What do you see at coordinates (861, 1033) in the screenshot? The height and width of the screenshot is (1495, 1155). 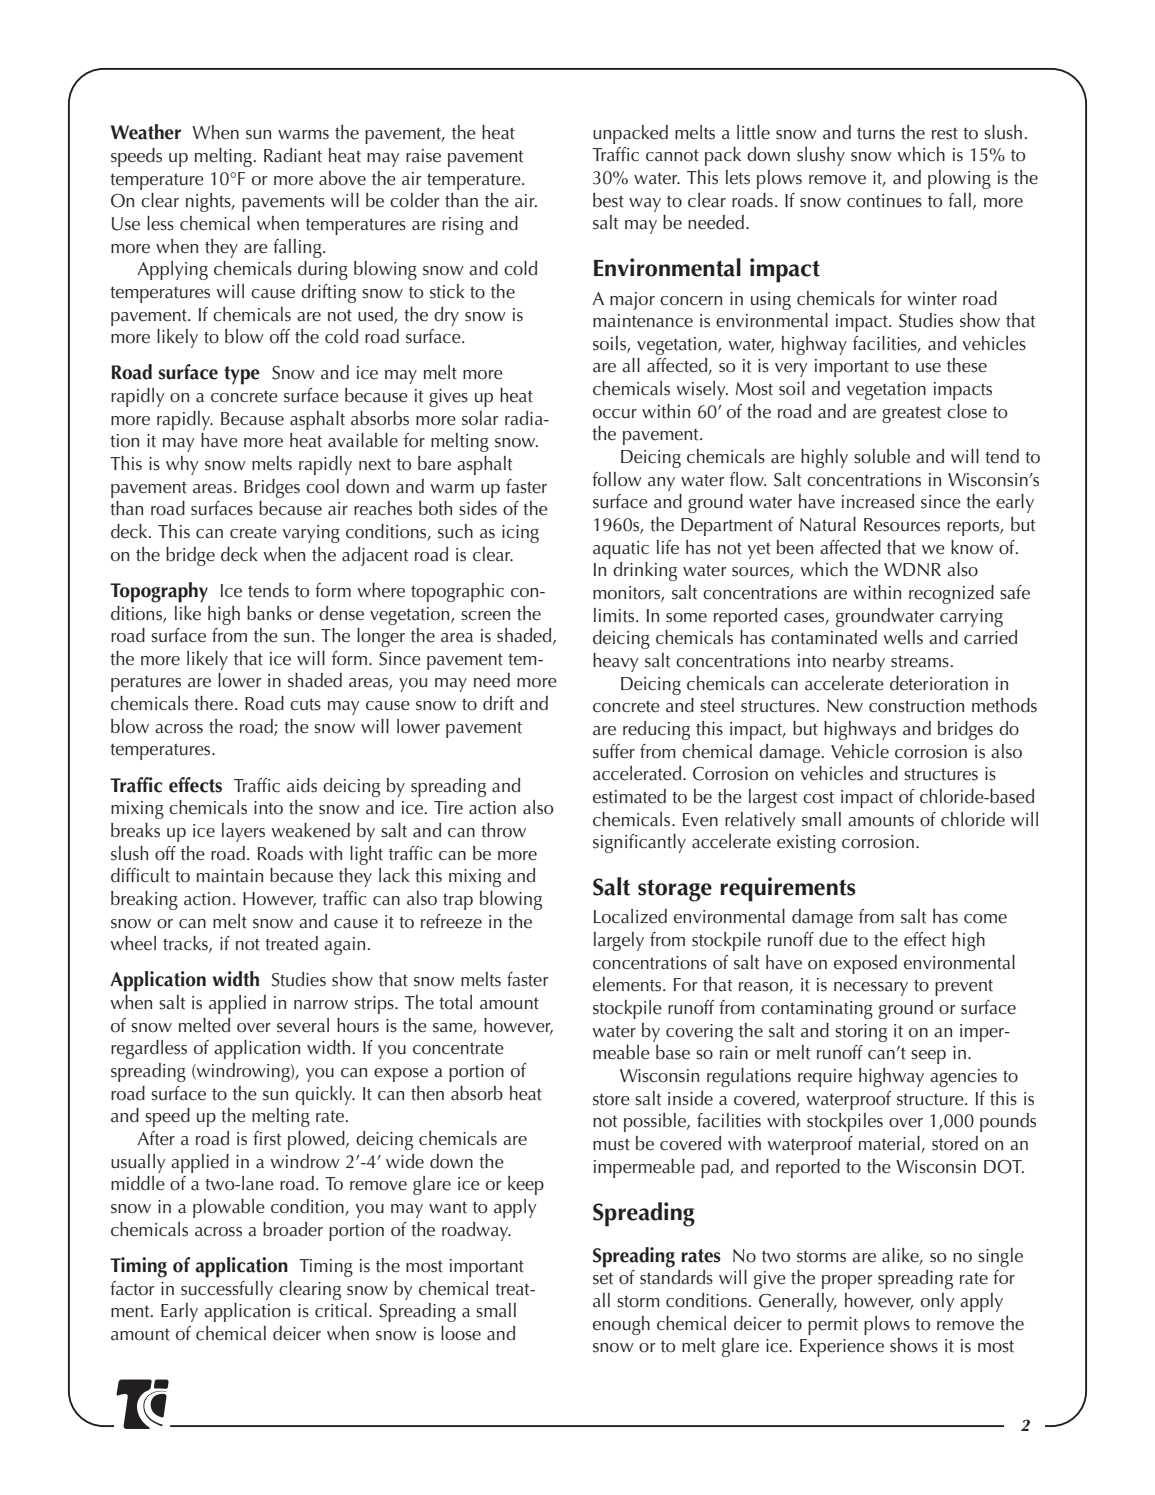 I see `storing` at bounding box center [861, 1033].
